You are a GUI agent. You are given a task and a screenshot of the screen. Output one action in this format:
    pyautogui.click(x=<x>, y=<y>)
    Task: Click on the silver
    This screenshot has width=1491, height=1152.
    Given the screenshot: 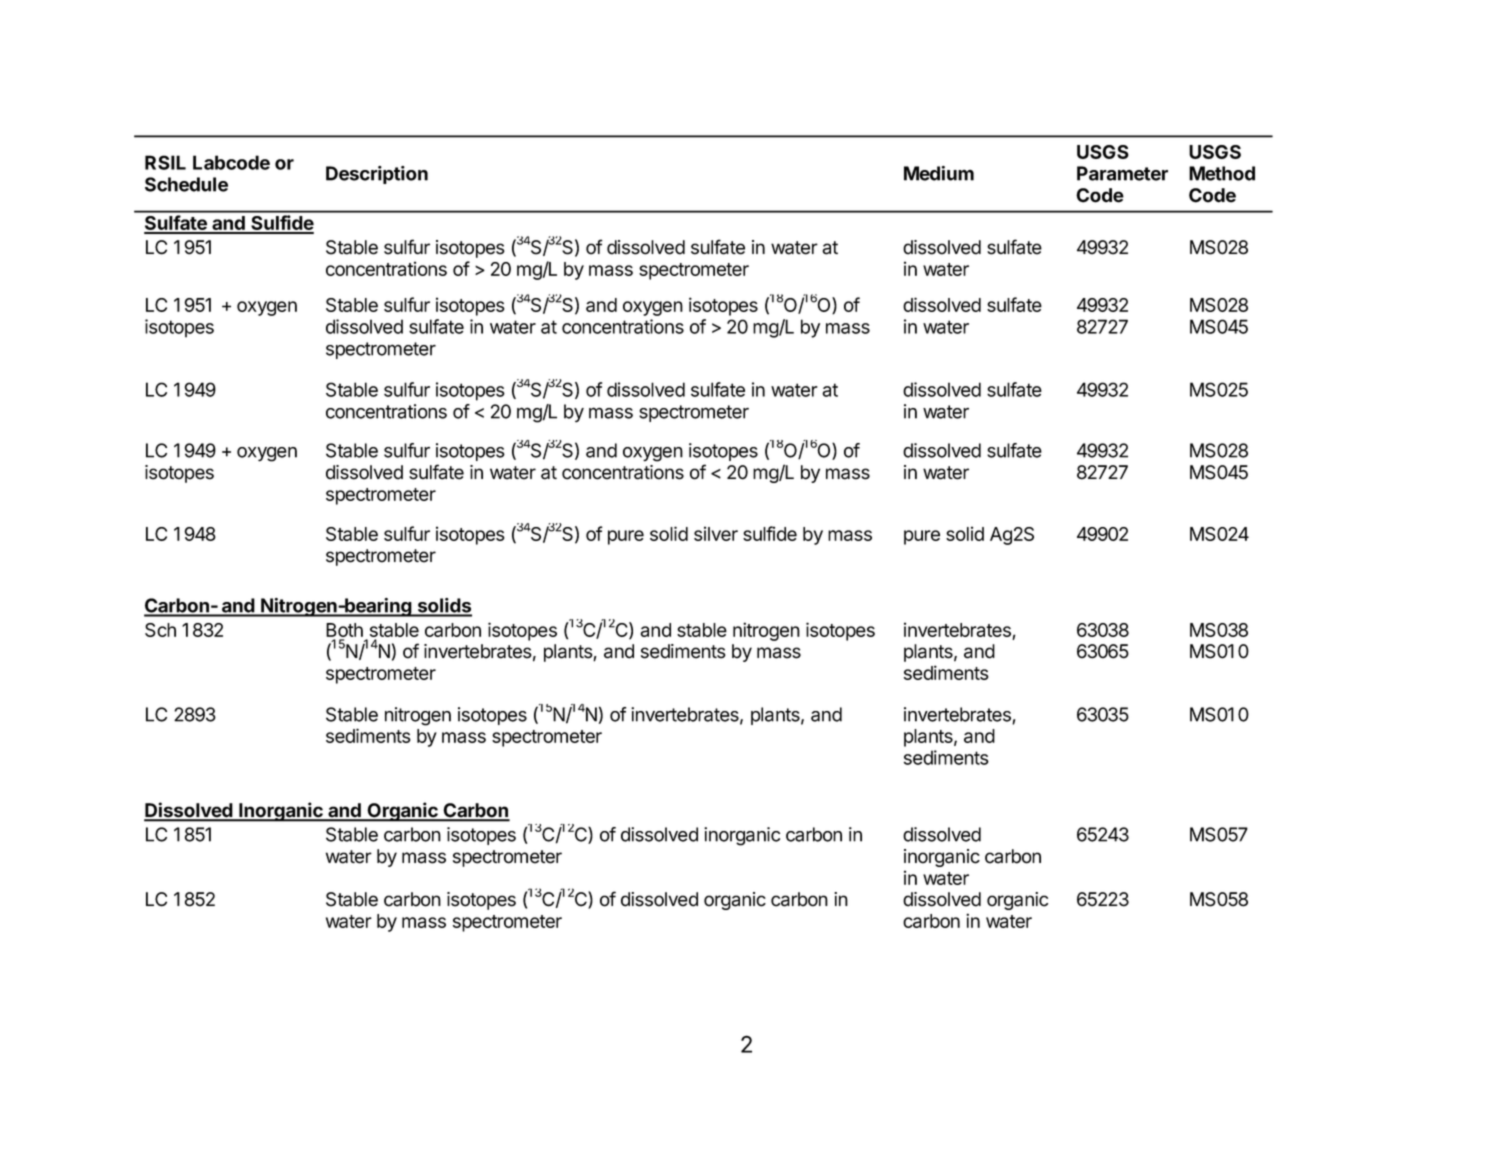 What is the action you would take?
    pyautogui.click(x=716, y=533)
